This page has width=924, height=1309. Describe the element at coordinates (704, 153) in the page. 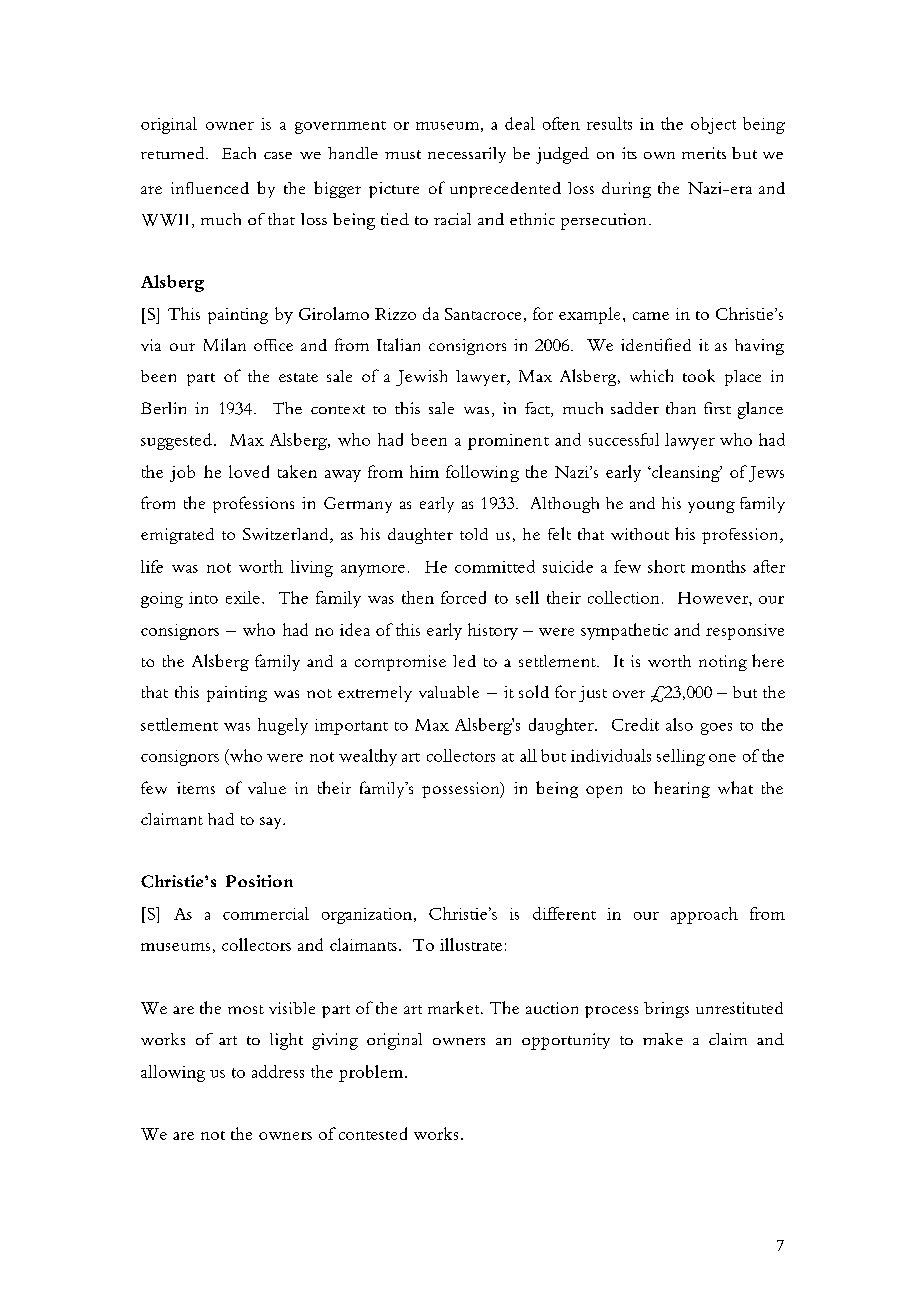

I see `merits` at that location.
